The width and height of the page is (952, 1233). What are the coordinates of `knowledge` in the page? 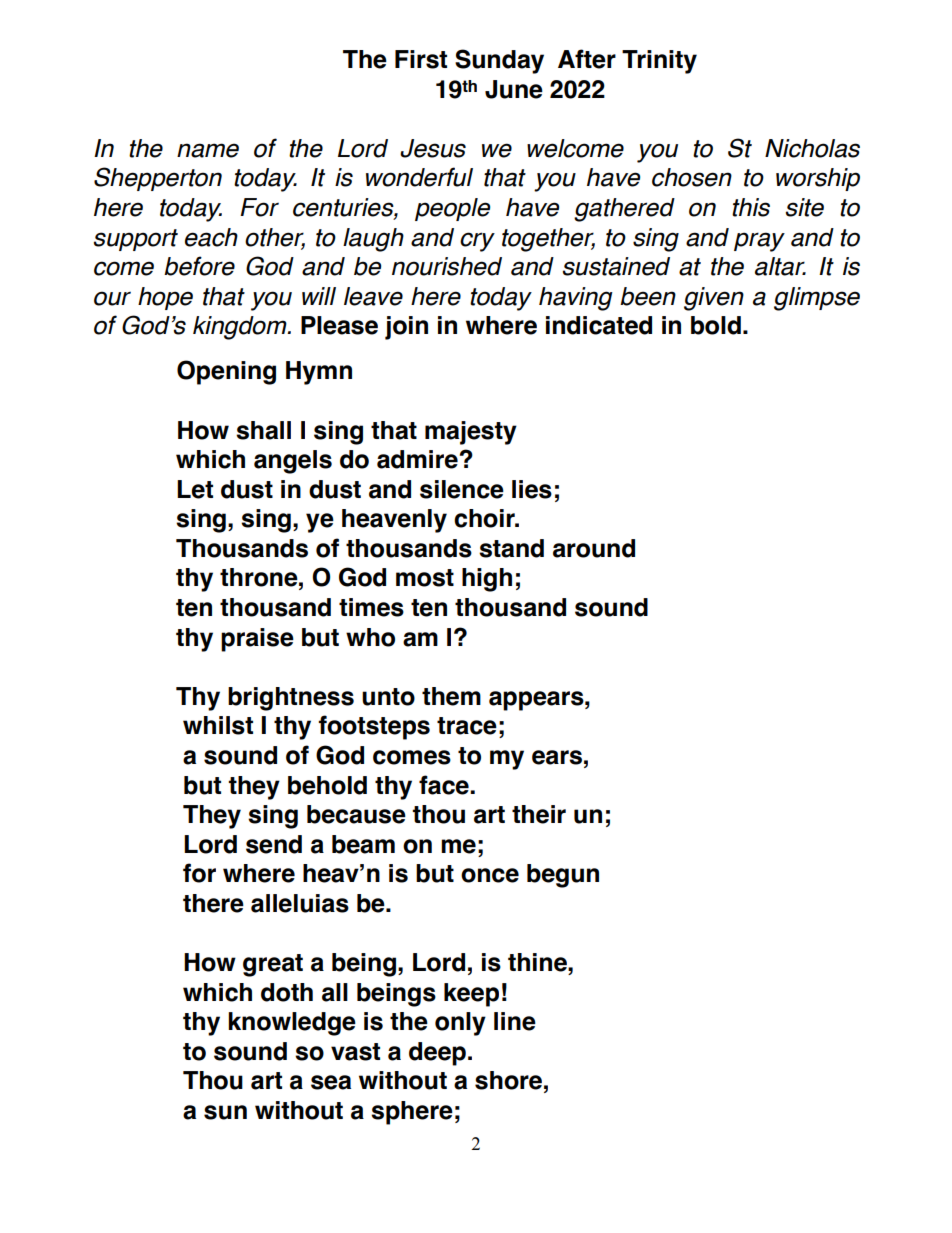 It's located at (292, 1024).
